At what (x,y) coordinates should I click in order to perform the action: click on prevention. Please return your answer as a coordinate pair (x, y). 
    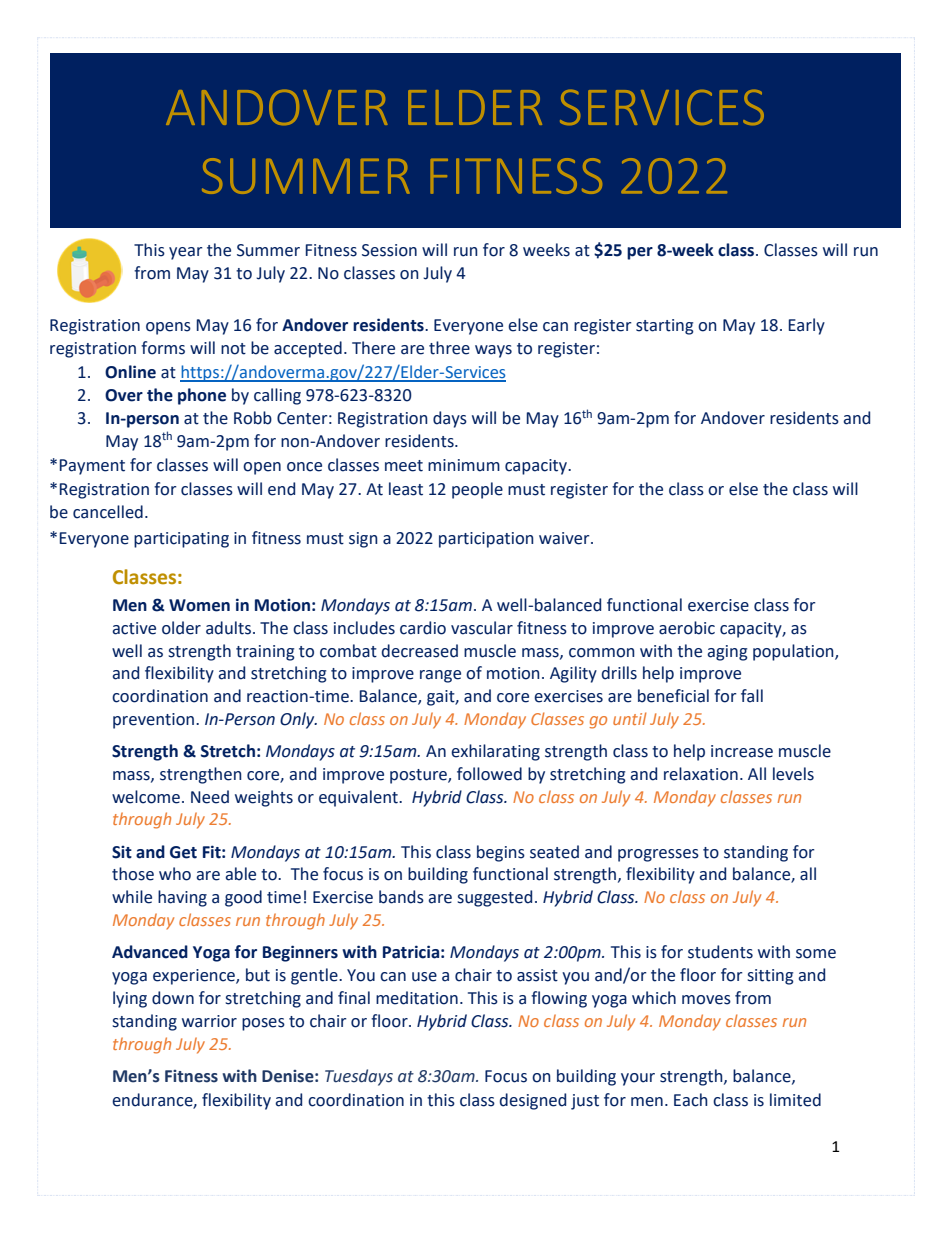
    Looking at the image, I should click on (153, 721).
